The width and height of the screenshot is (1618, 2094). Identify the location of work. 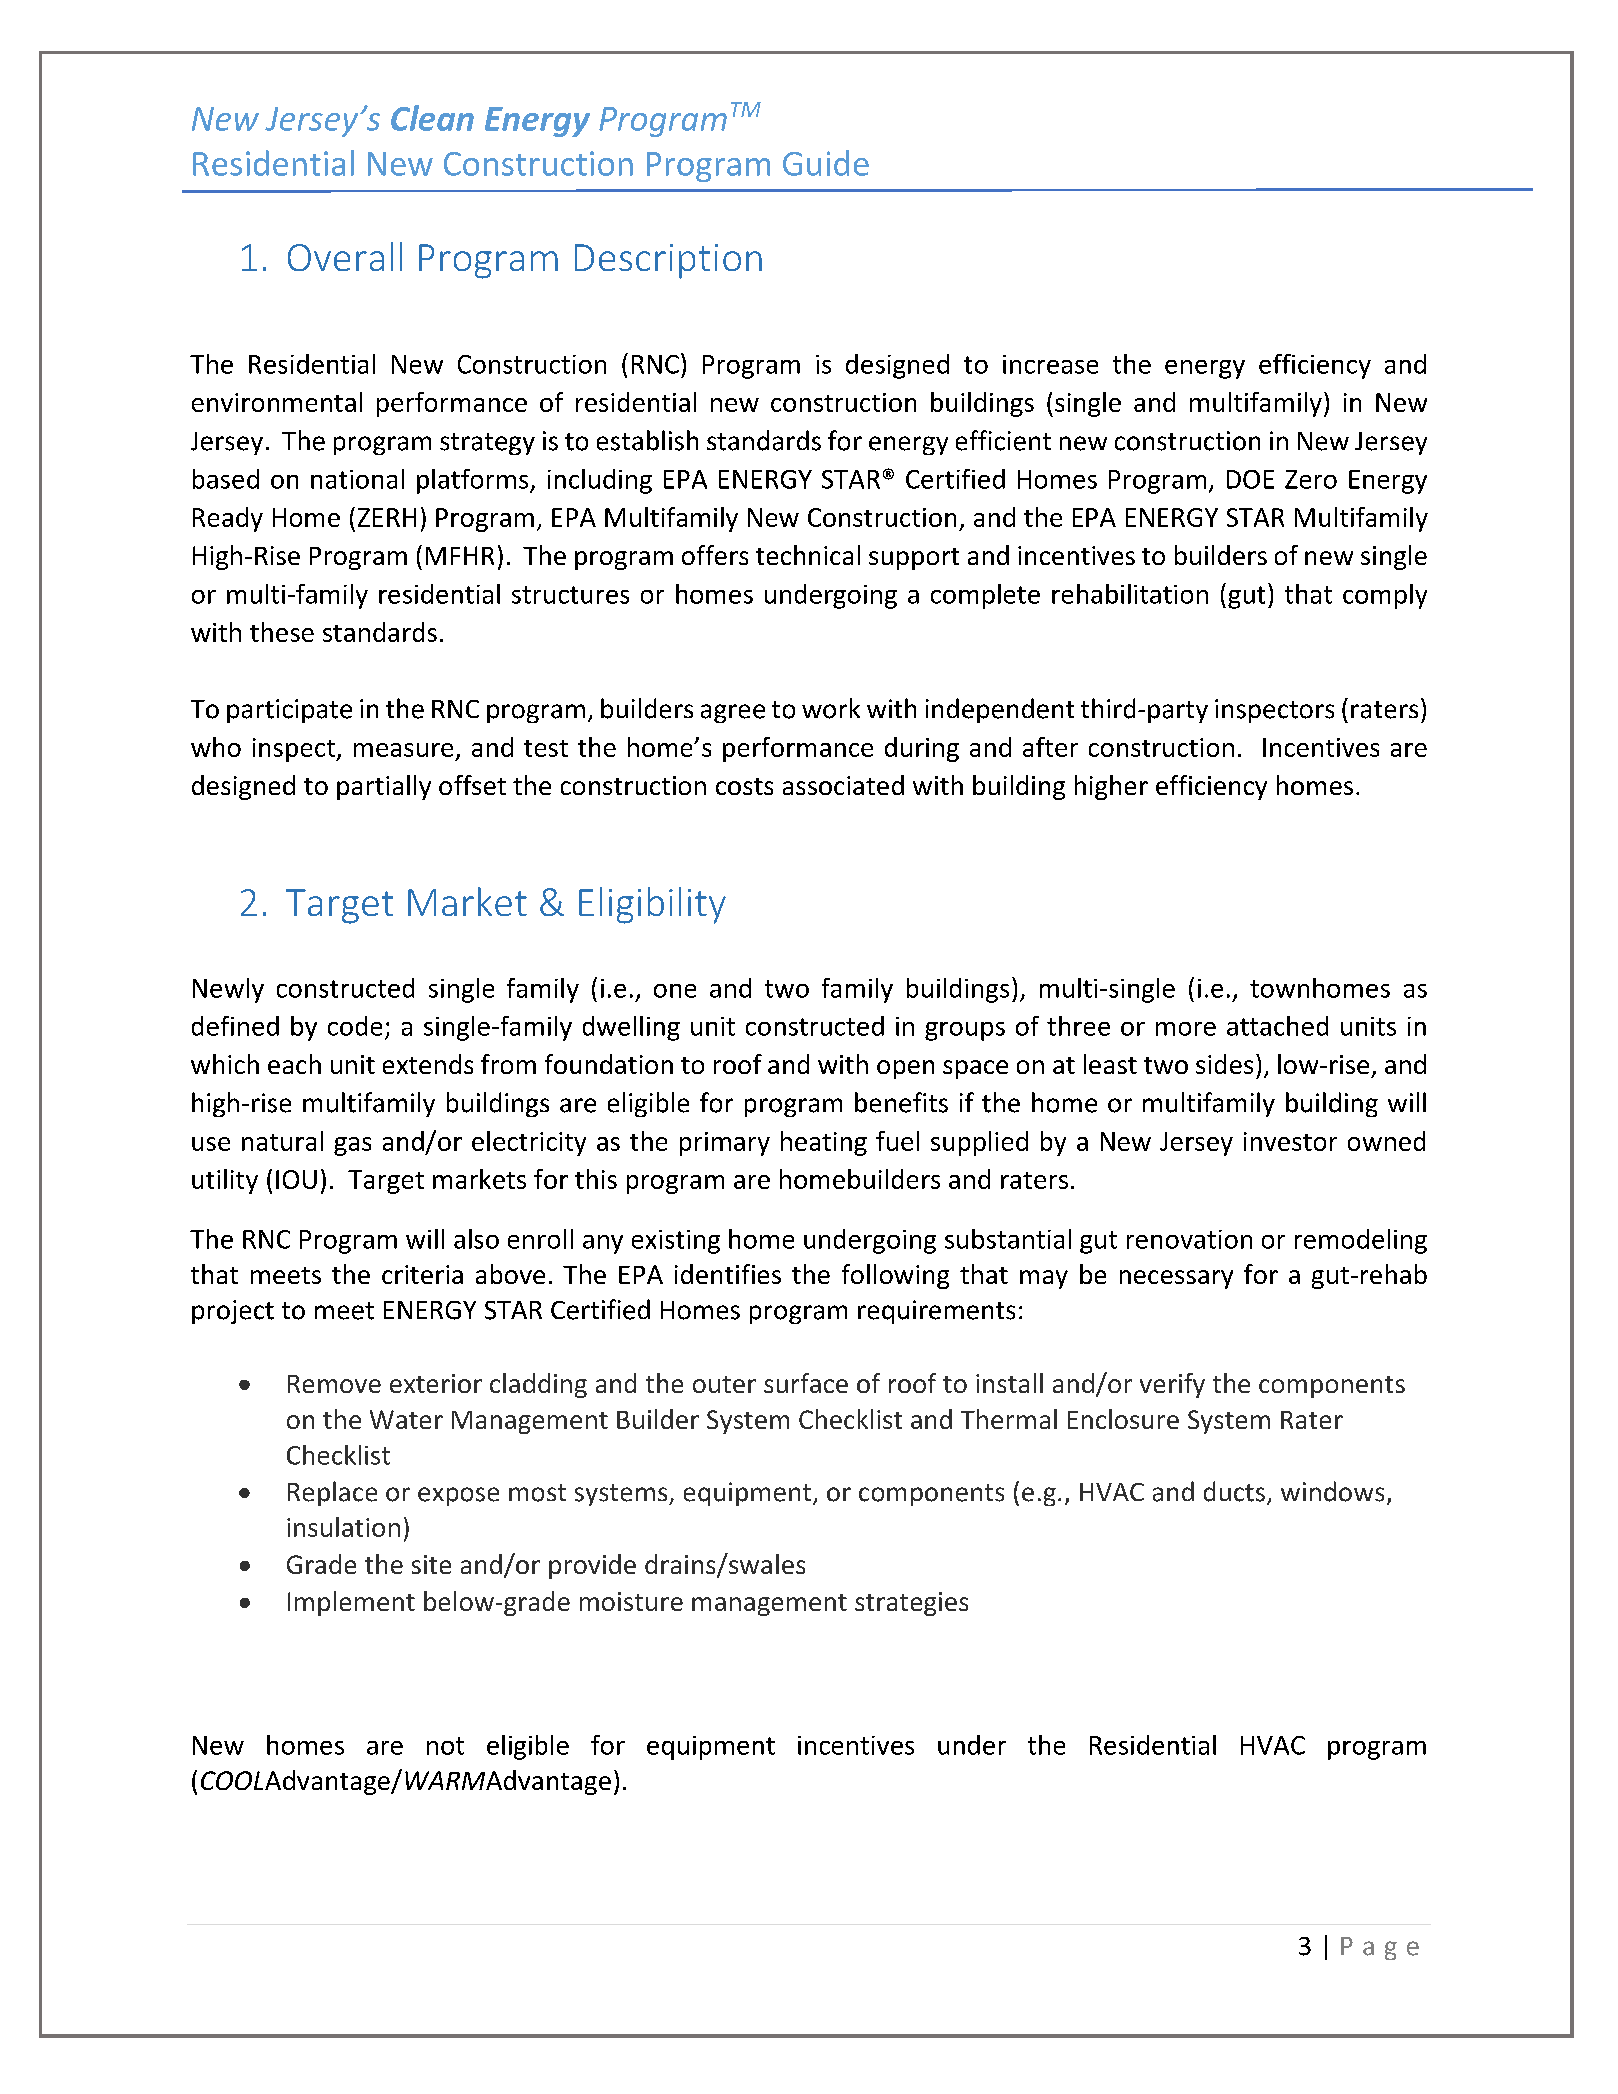
(831, 708).
